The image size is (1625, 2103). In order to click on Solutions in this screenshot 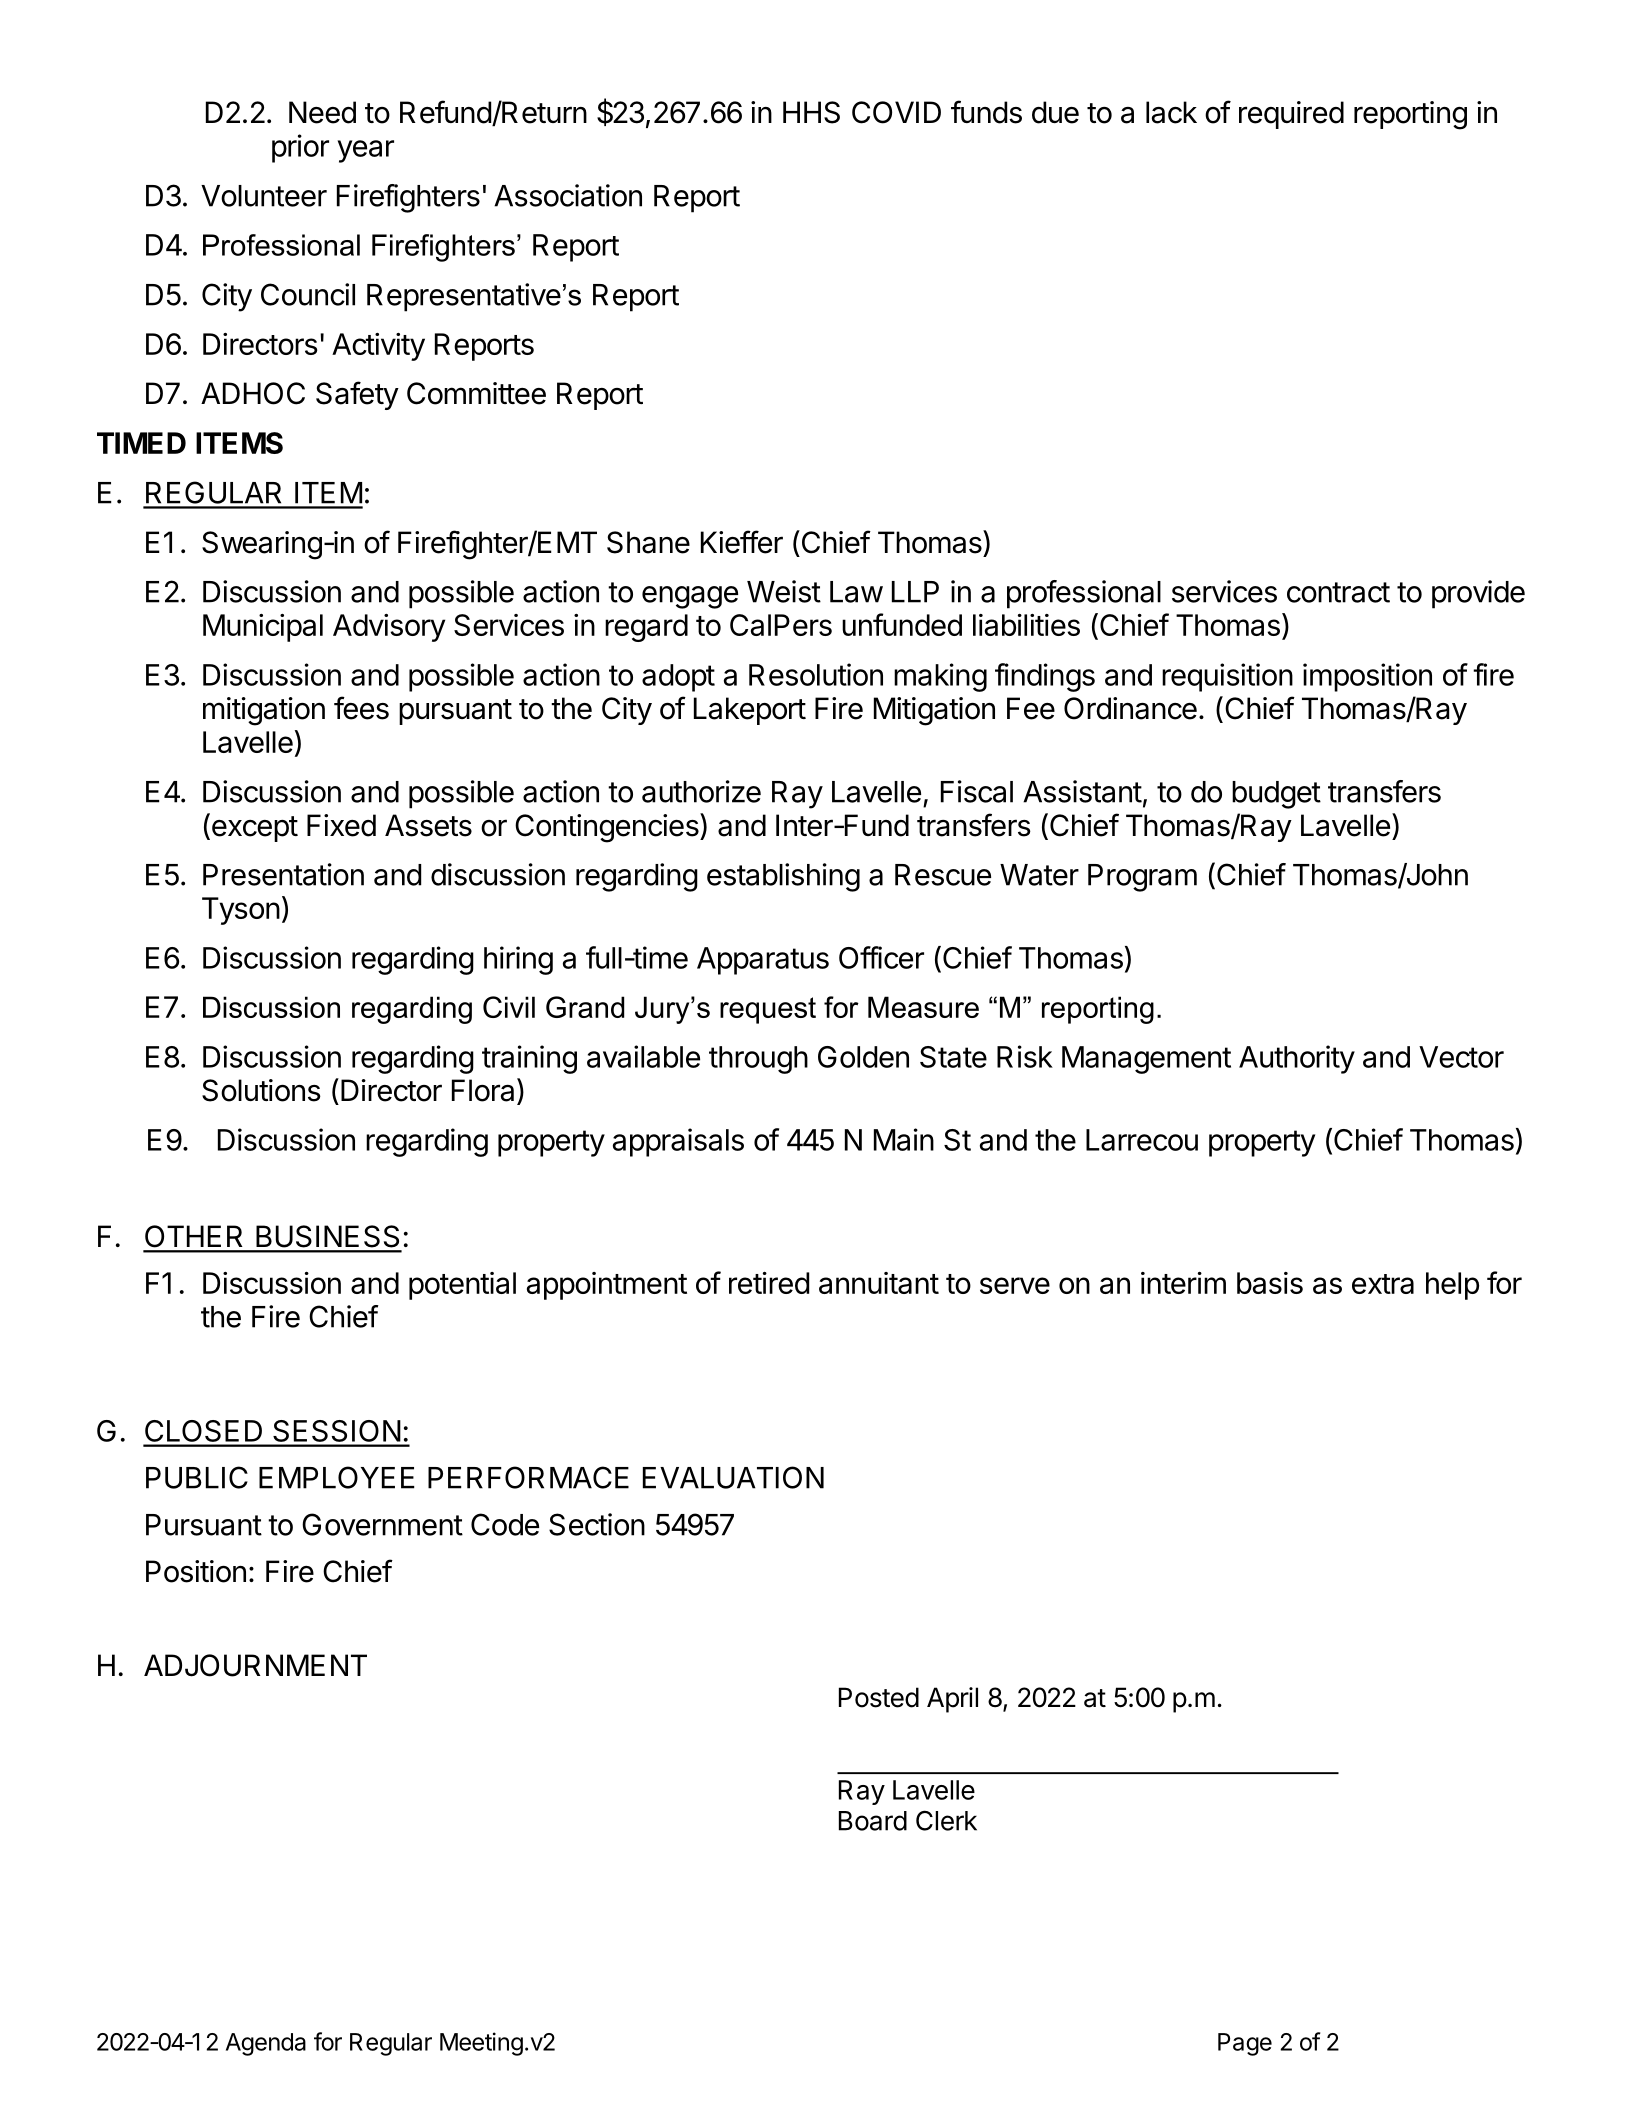, I will do `click(261, 1090)`.
